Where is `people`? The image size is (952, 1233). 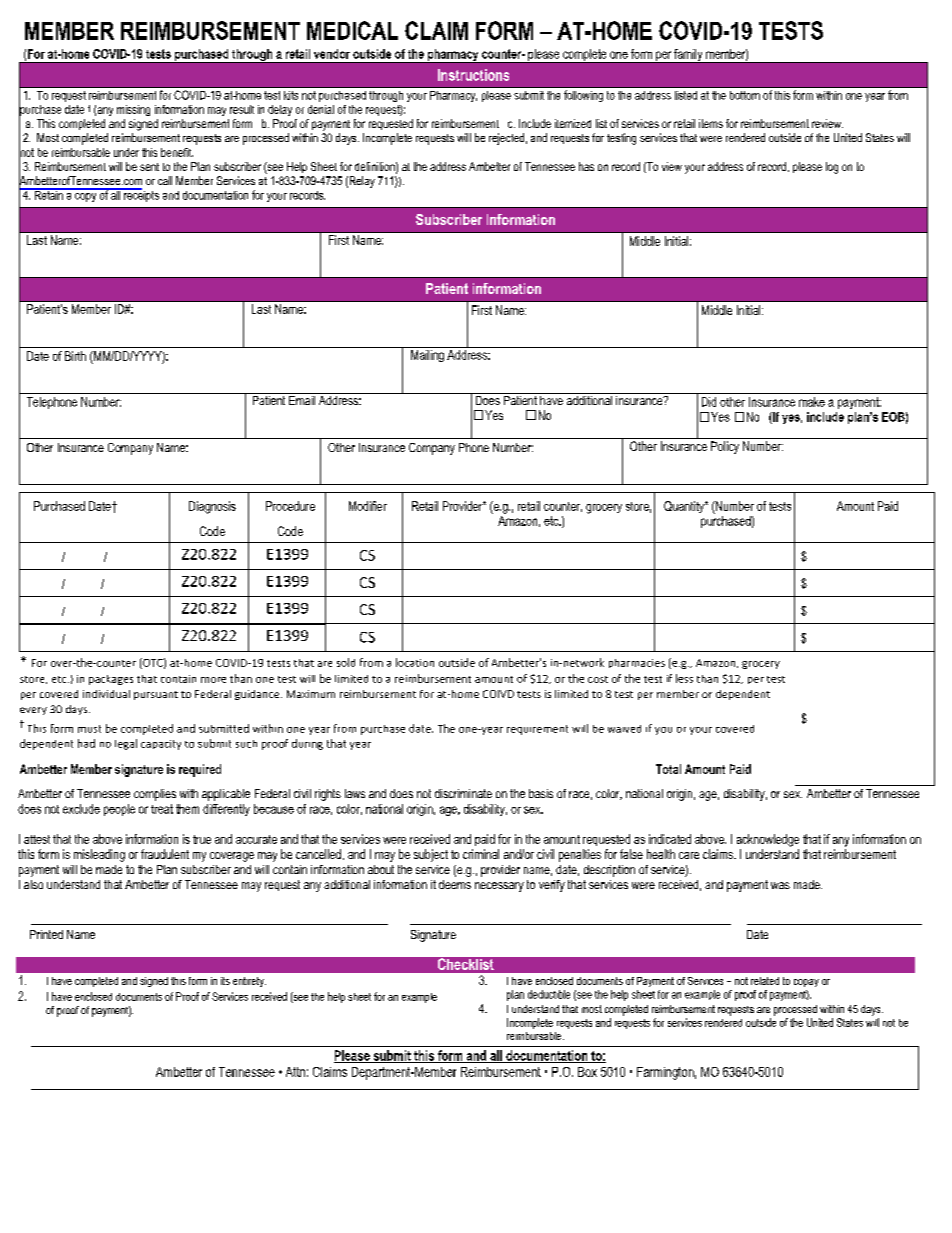
people is located at coordinates (119, 810).
